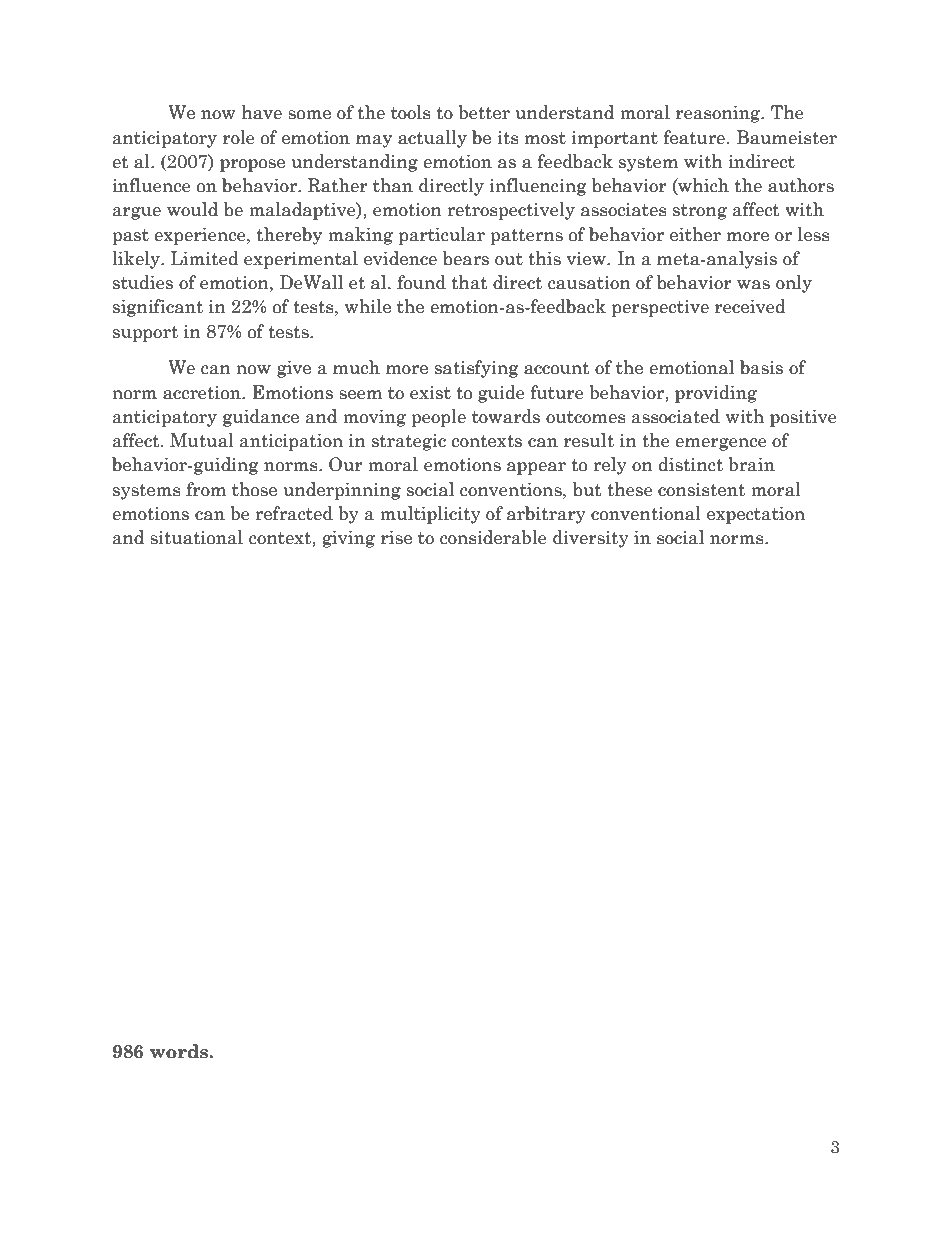 The image size is (952, 1233). What do you see at coordinates (196, 537) in the image?
I see `situational` at bounding box center [196, 537].
